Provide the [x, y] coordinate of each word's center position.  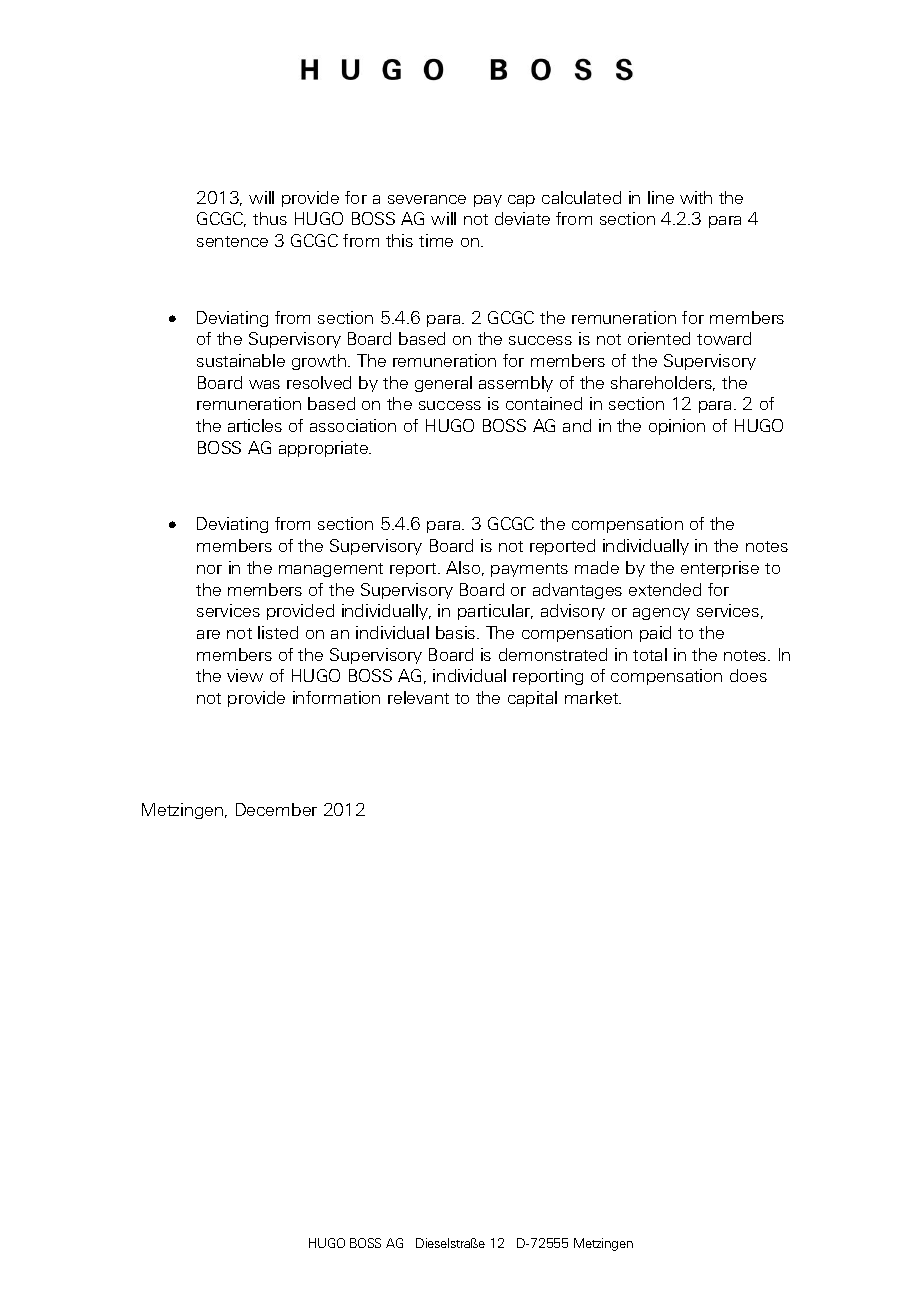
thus [270, 218]
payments [529, 570]
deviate [522, 218]
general [443, 384]
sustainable [241, 360]
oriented [659, 338]
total [650, 654]
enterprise [720, 569]
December [276, 809]
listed [278, 632]
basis [457, 632]
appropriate [324, 449]
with [696, 197]
